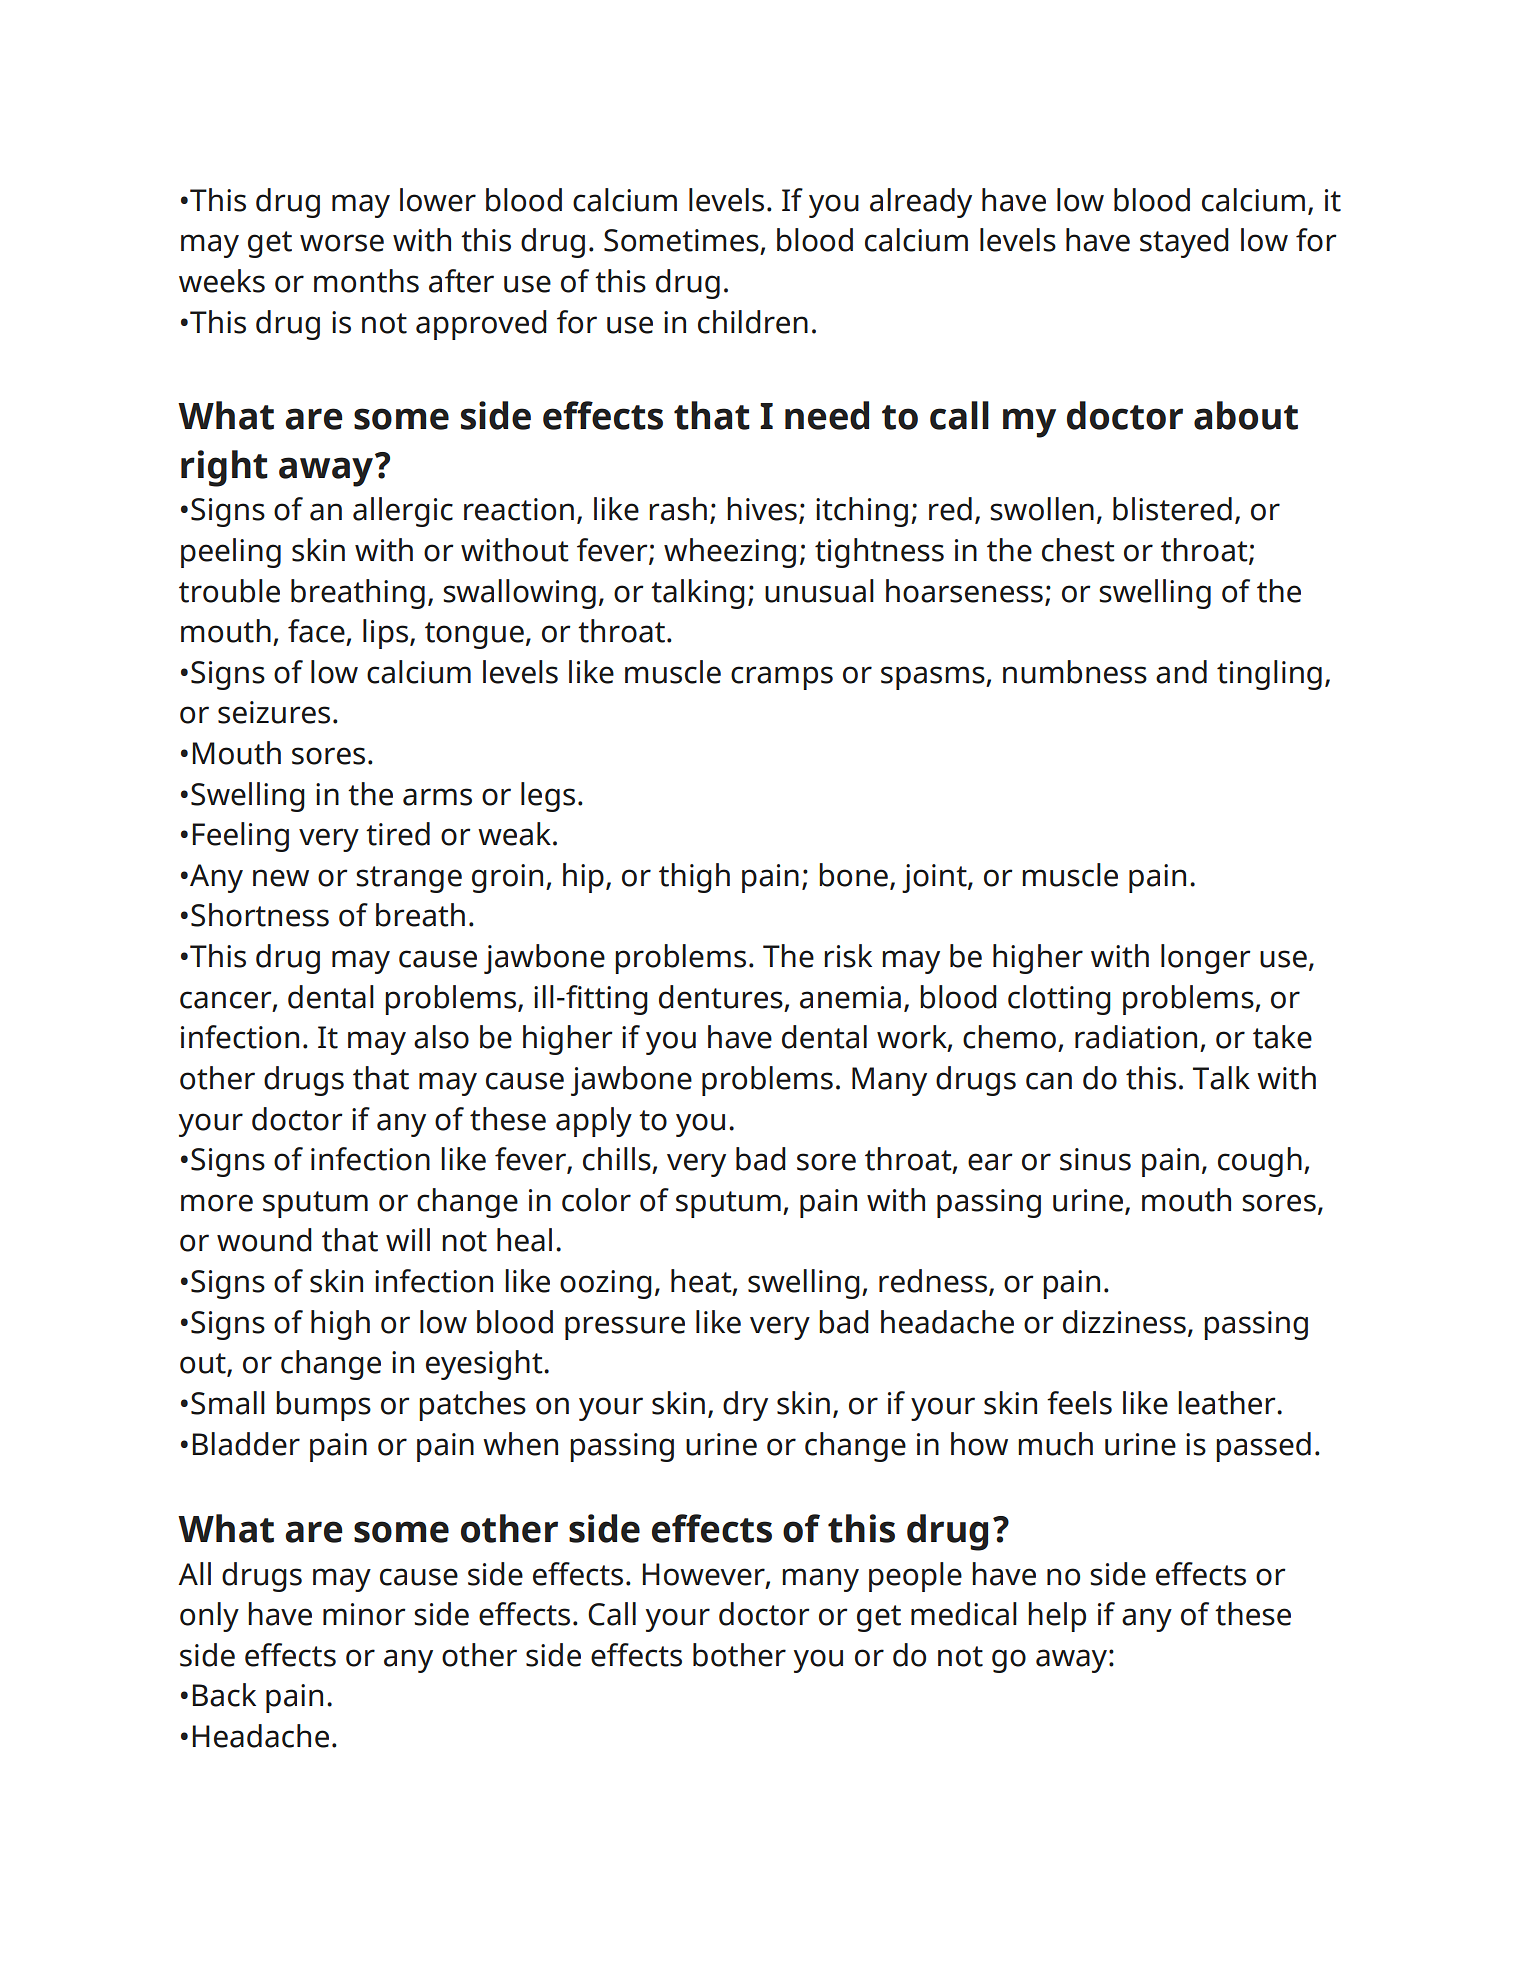 This screenshot has width=1521, height=1968. I want to click on stayed, so click(1184, 243).
